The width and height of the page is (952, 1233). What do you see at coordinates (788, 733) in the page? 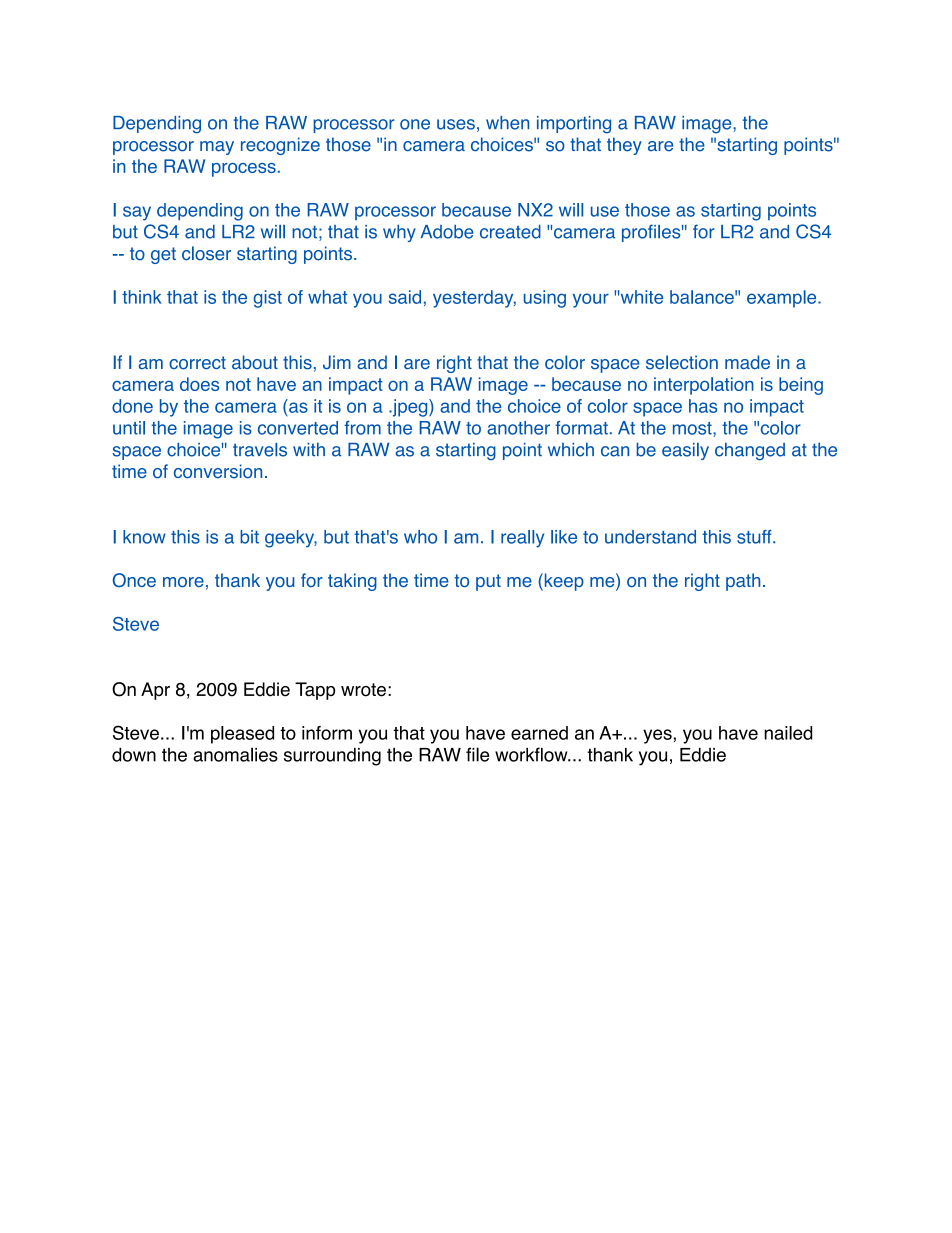
I see `nailed` at bounding box center [788, 733].
